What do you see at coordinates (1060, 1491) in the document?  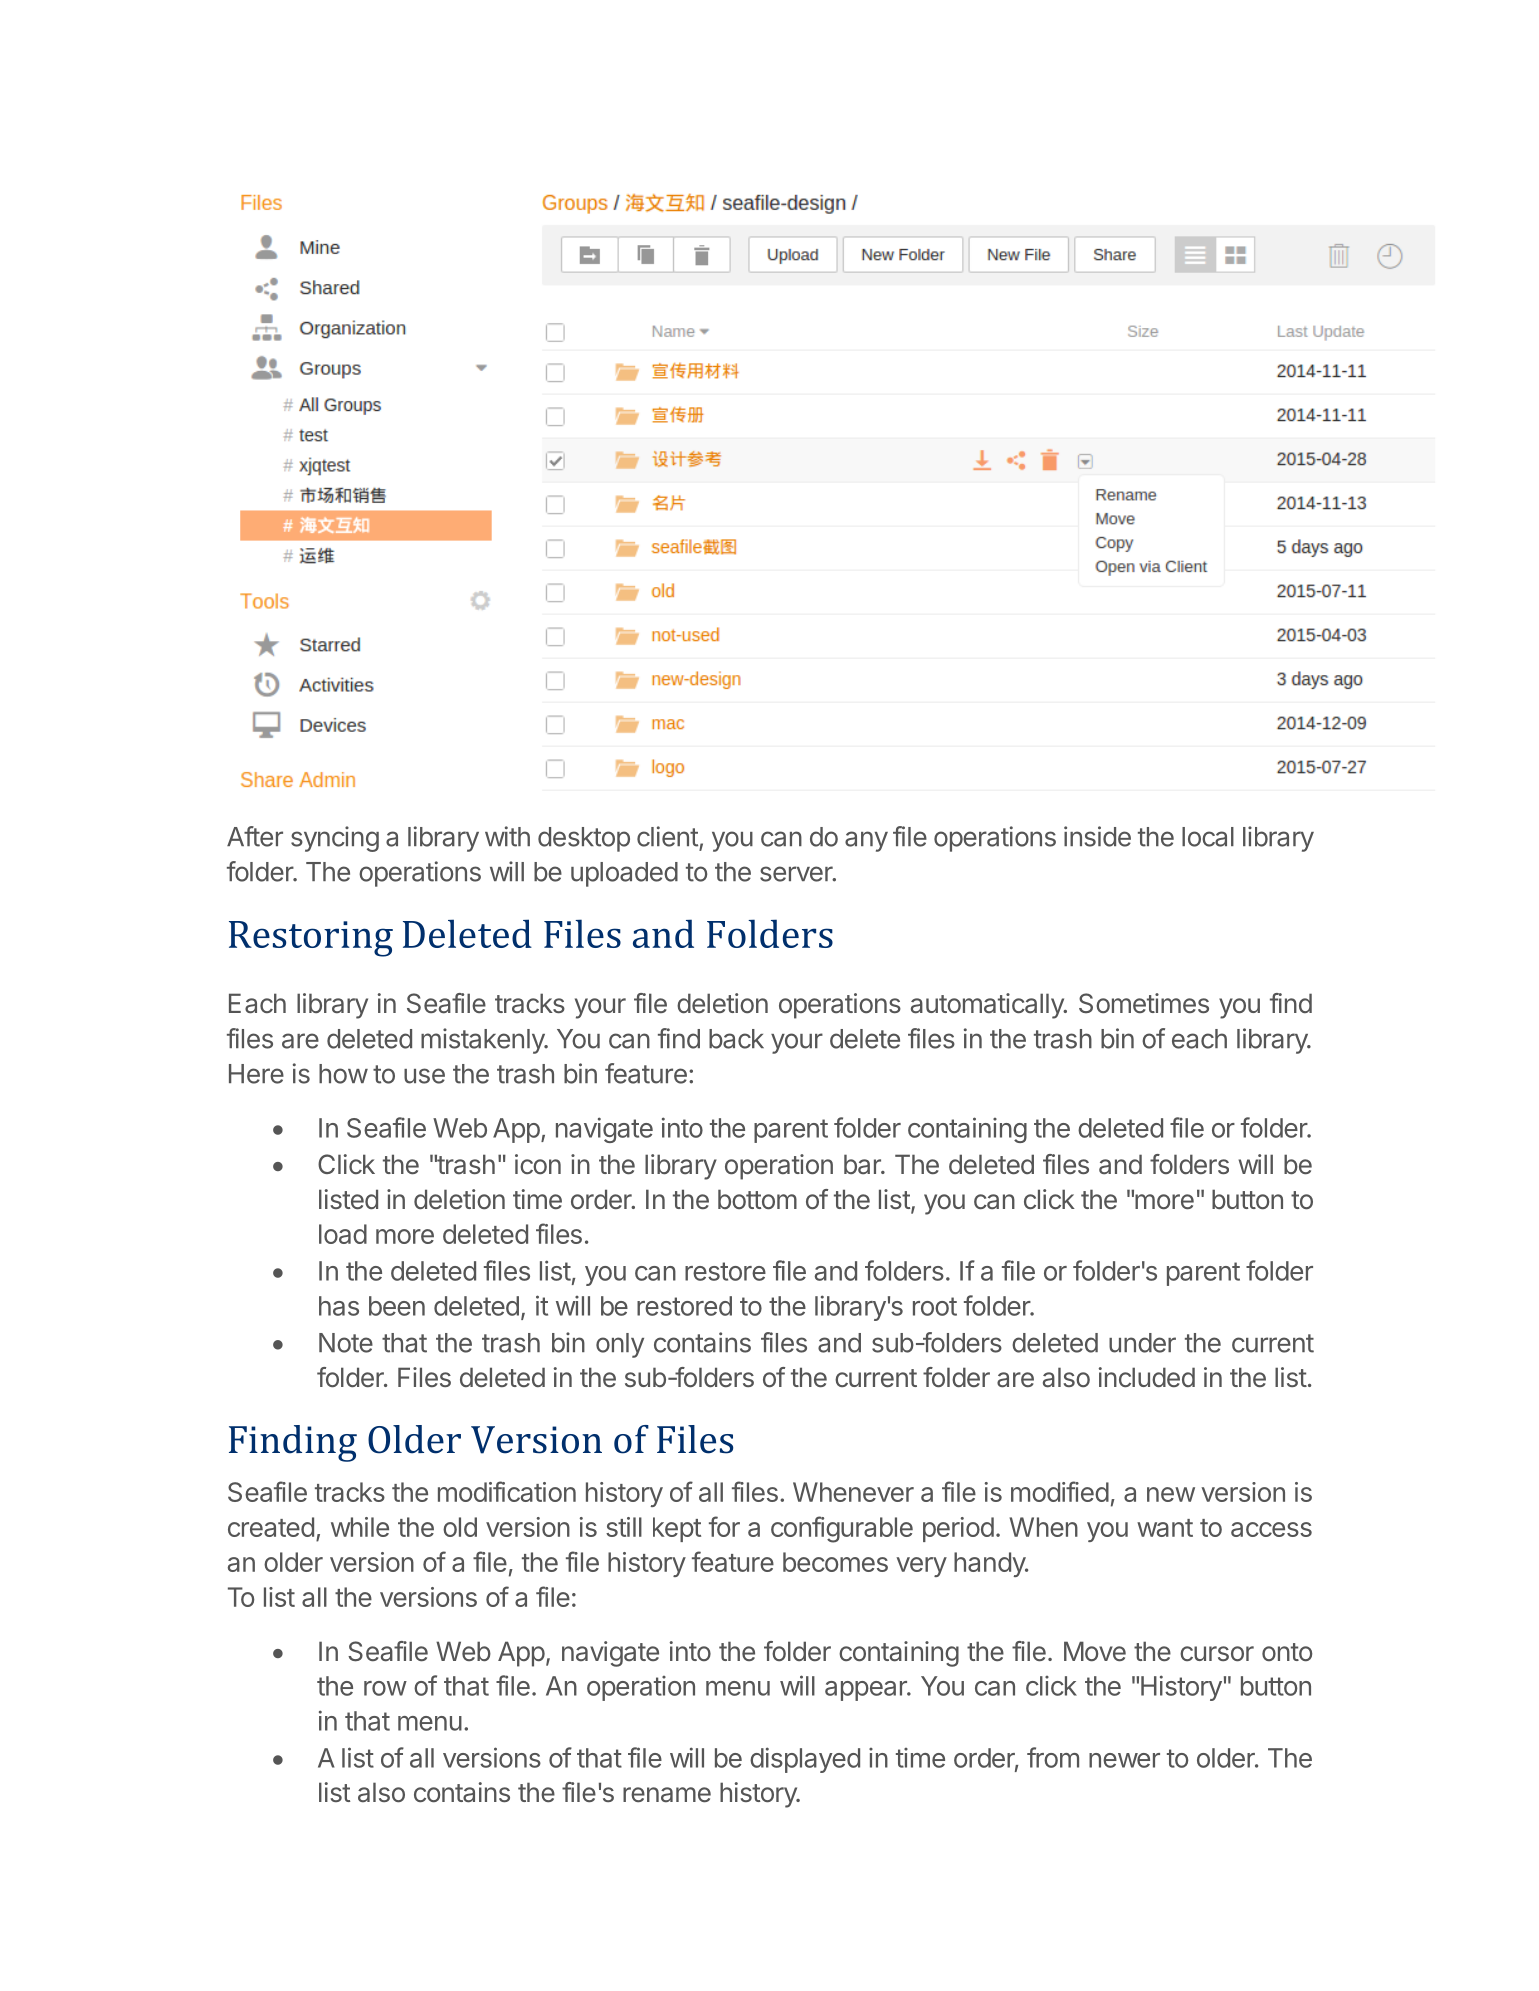 I see `modified` at bounding box center [1060, 1491].
